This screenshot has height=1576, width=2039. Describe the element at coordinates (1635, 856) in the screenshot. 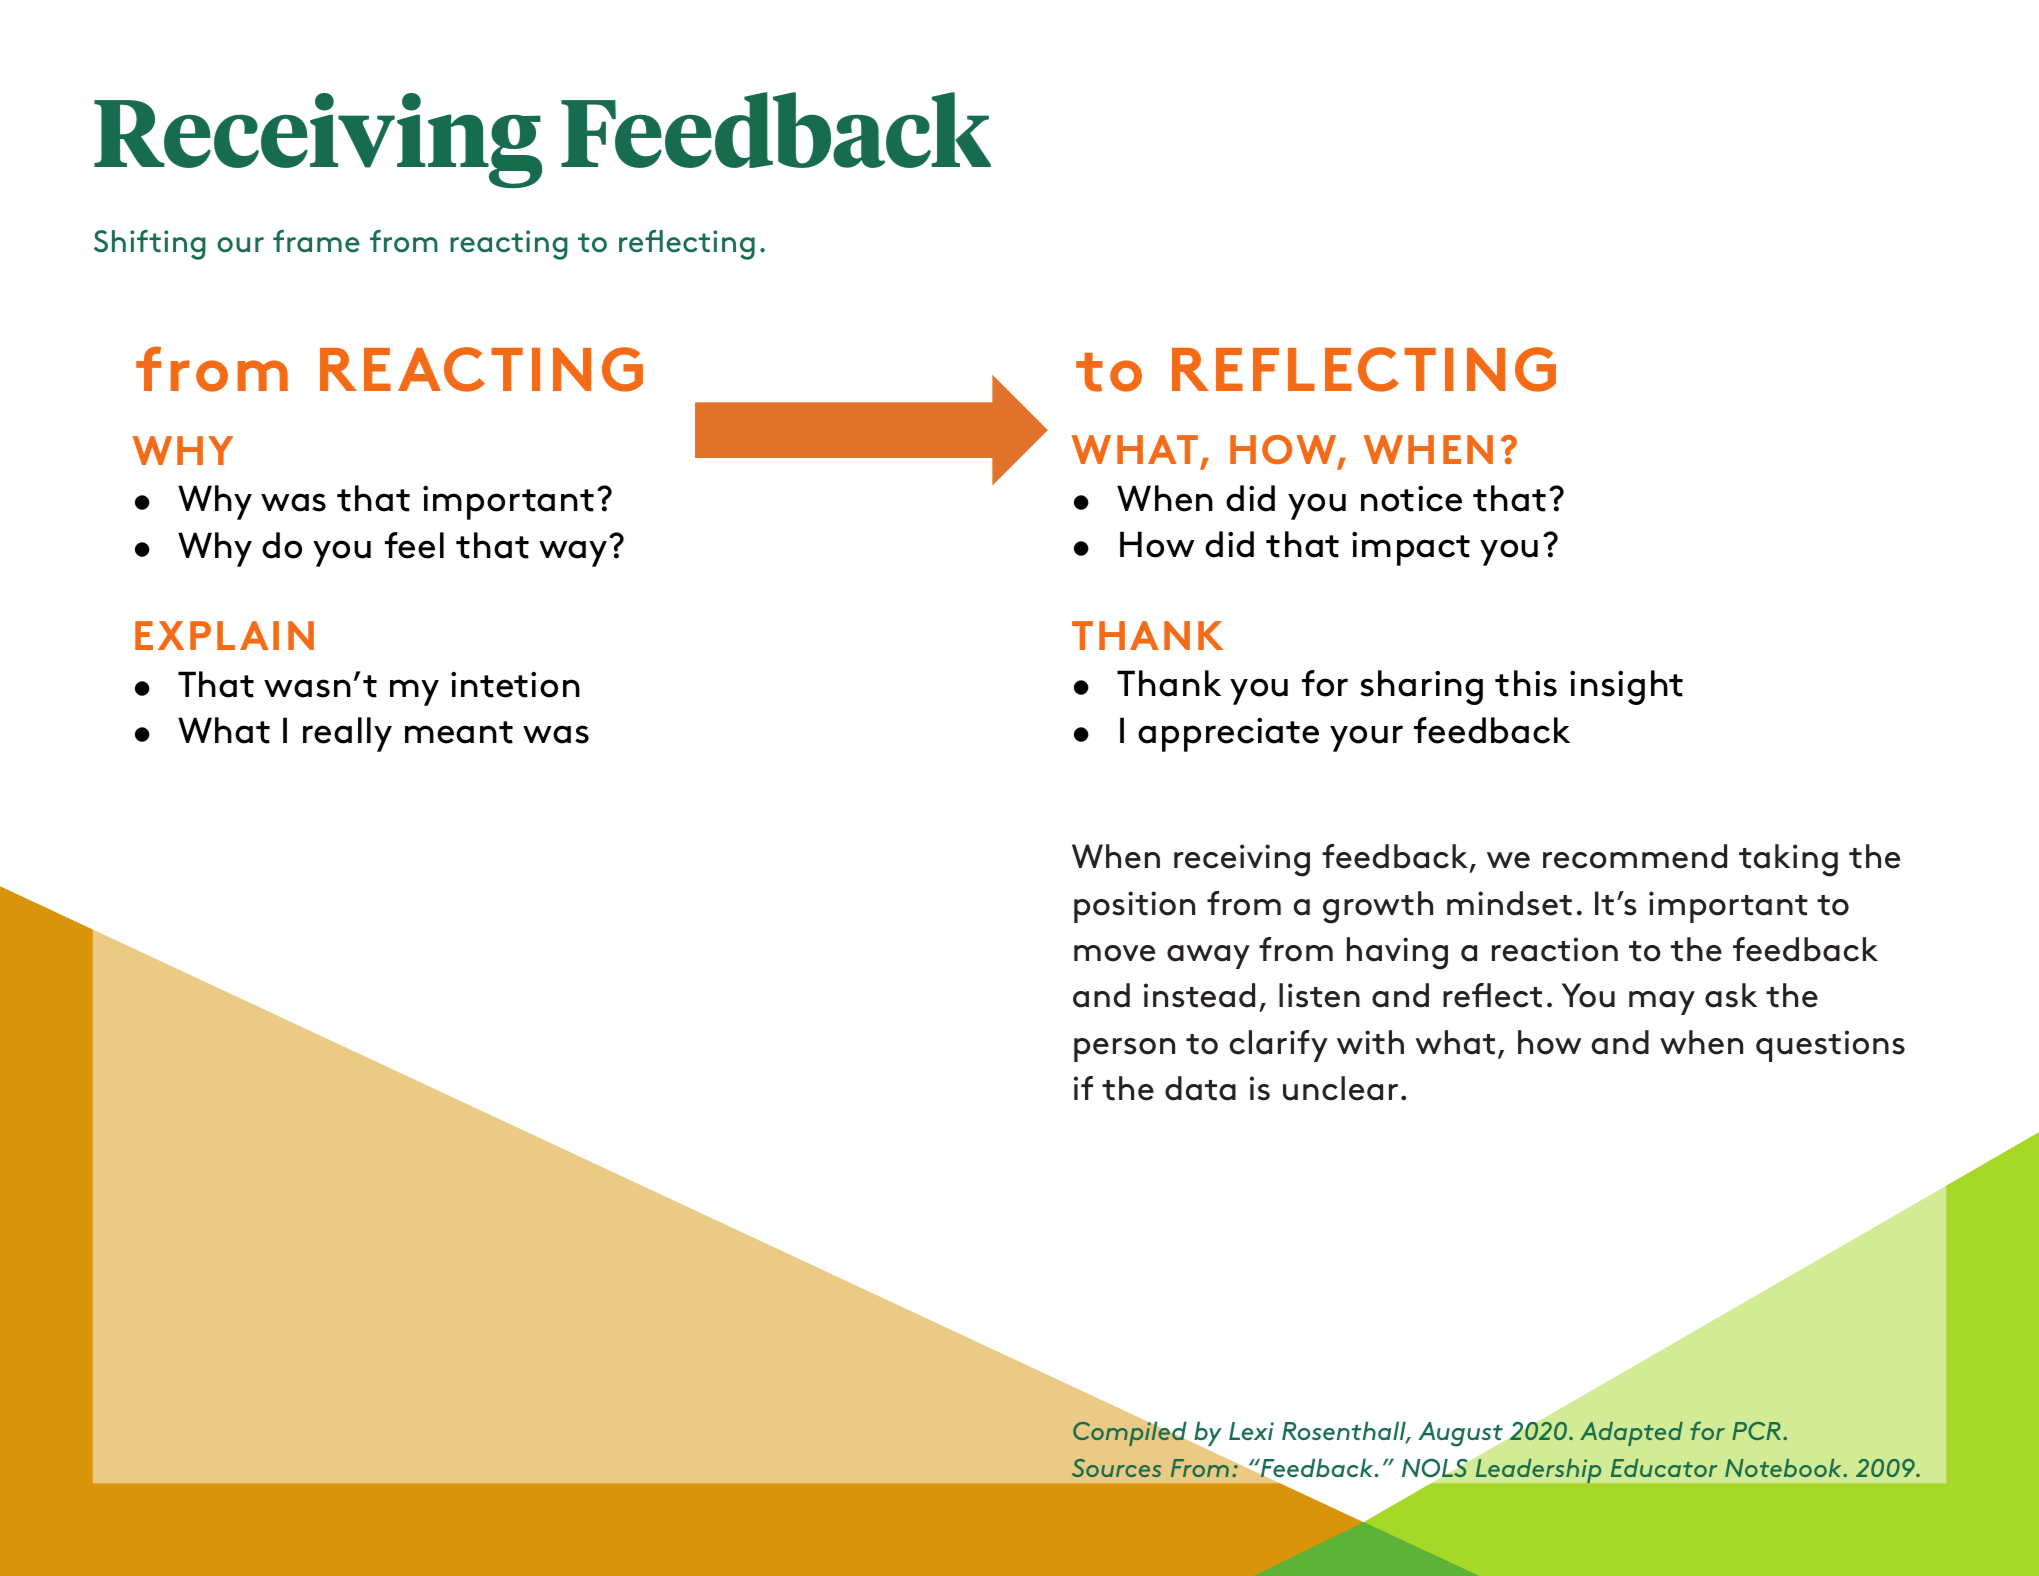

I see `recommend` at that location.
